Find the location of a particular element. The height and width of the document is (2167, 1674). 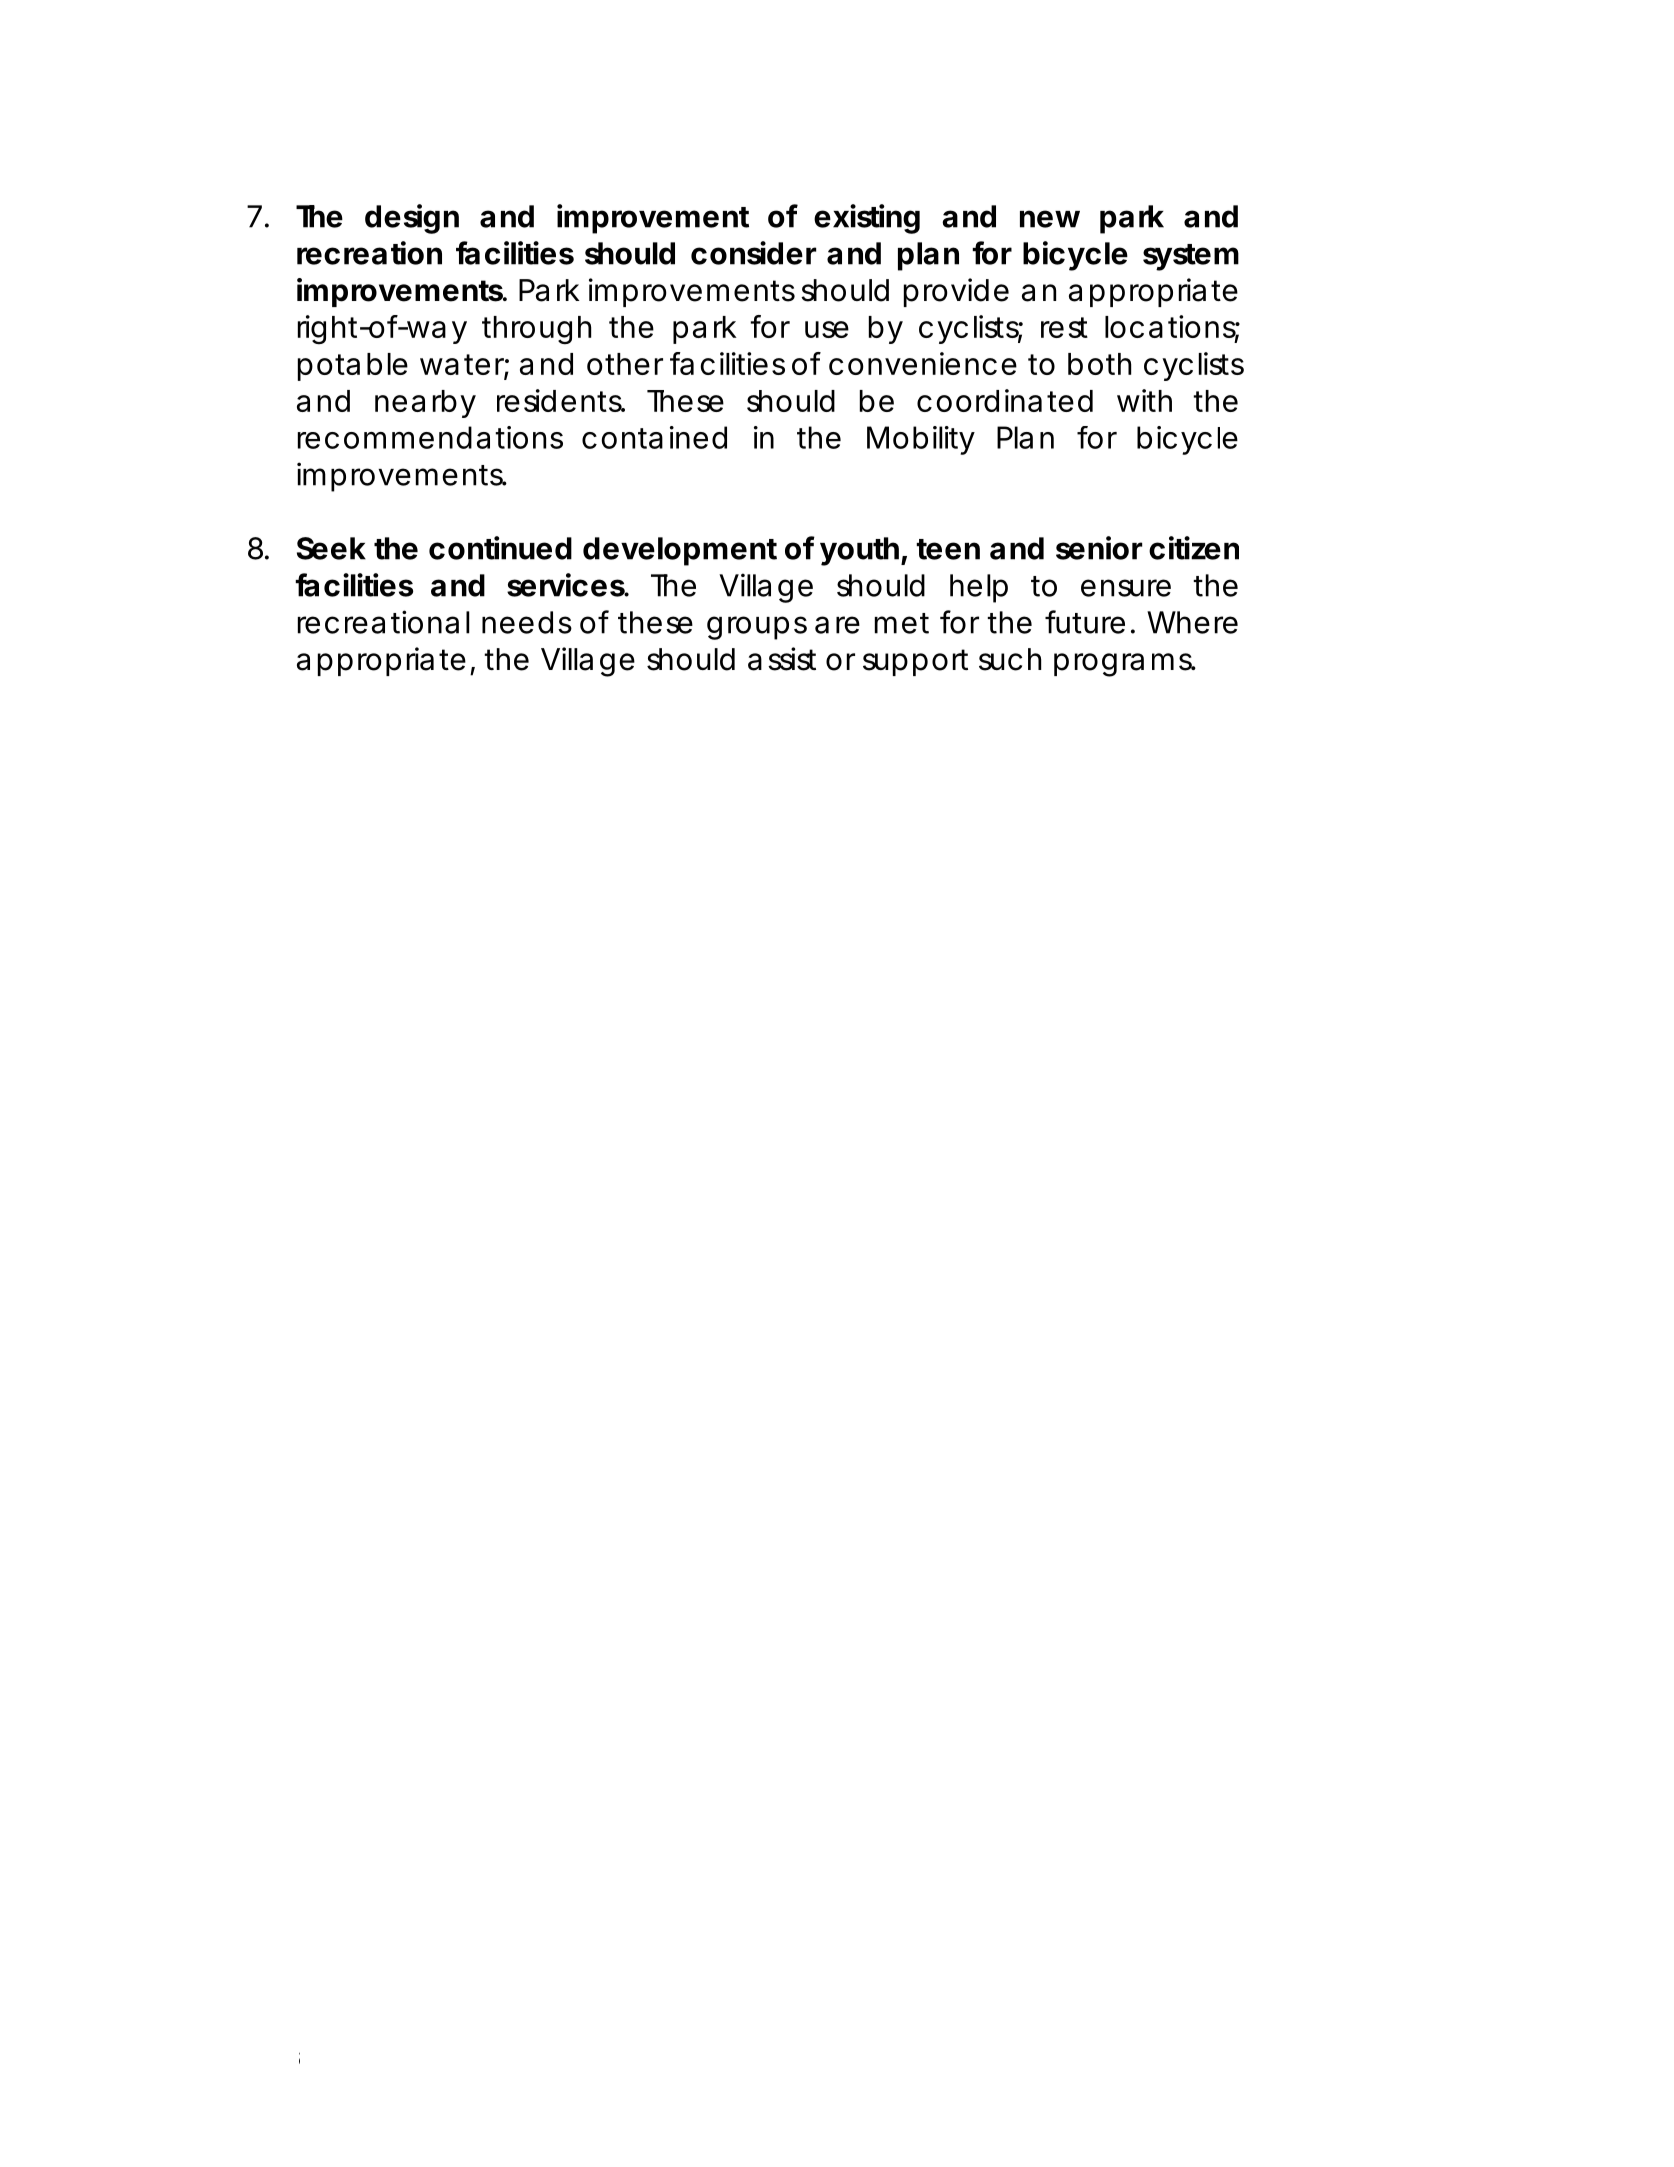

consider is located at coordinates (753, 253).
